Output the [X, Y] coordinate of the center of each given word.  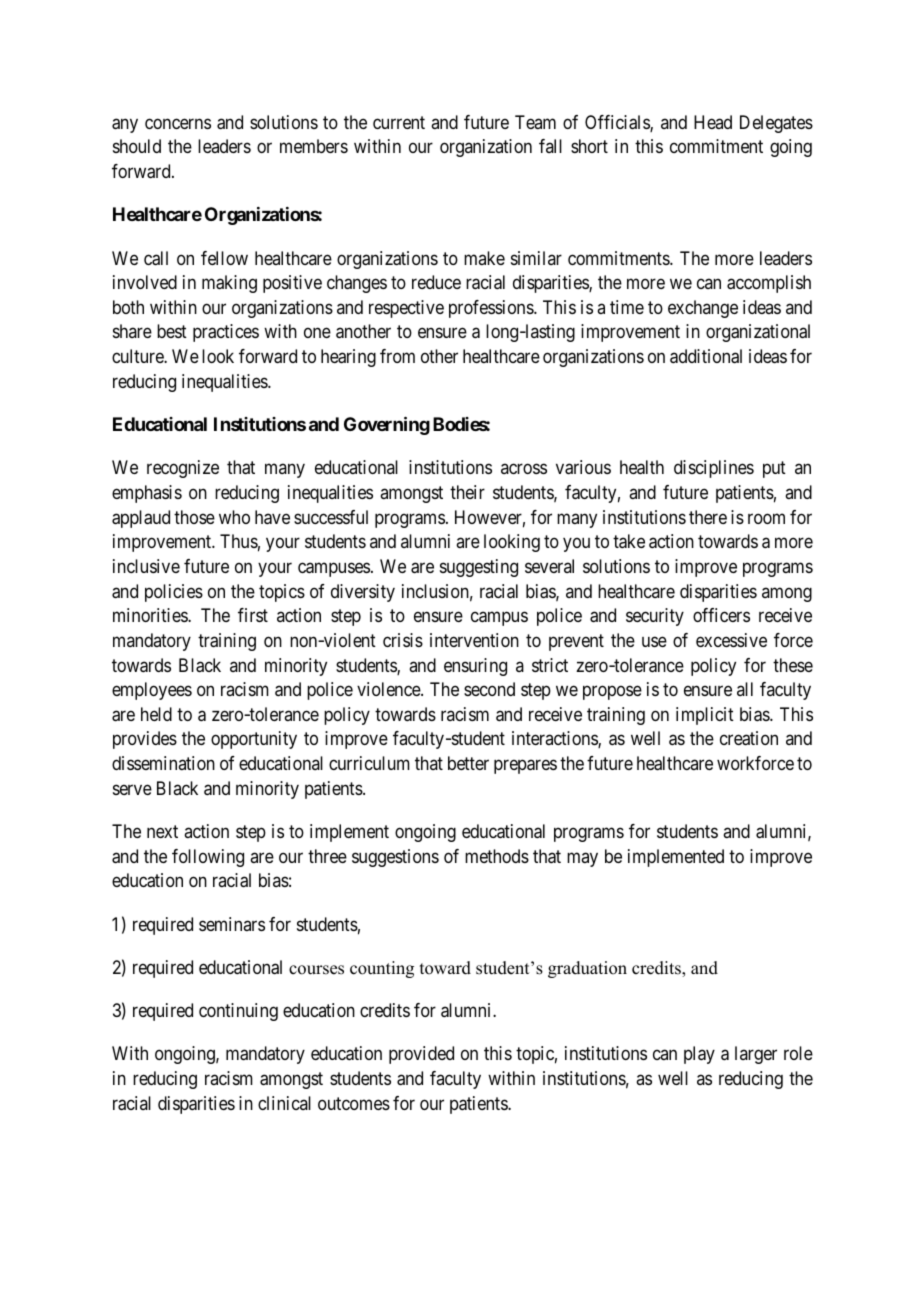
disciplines [714, 469]
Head [713, 122]
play [699, 1055]
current [399, 122]
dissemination [163, 763]
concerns [178, 123]
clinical [284, 1103]
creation [749, 738]
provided [421, 1055]
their [467, 492]
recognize [183, 469]
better [468, 763]
